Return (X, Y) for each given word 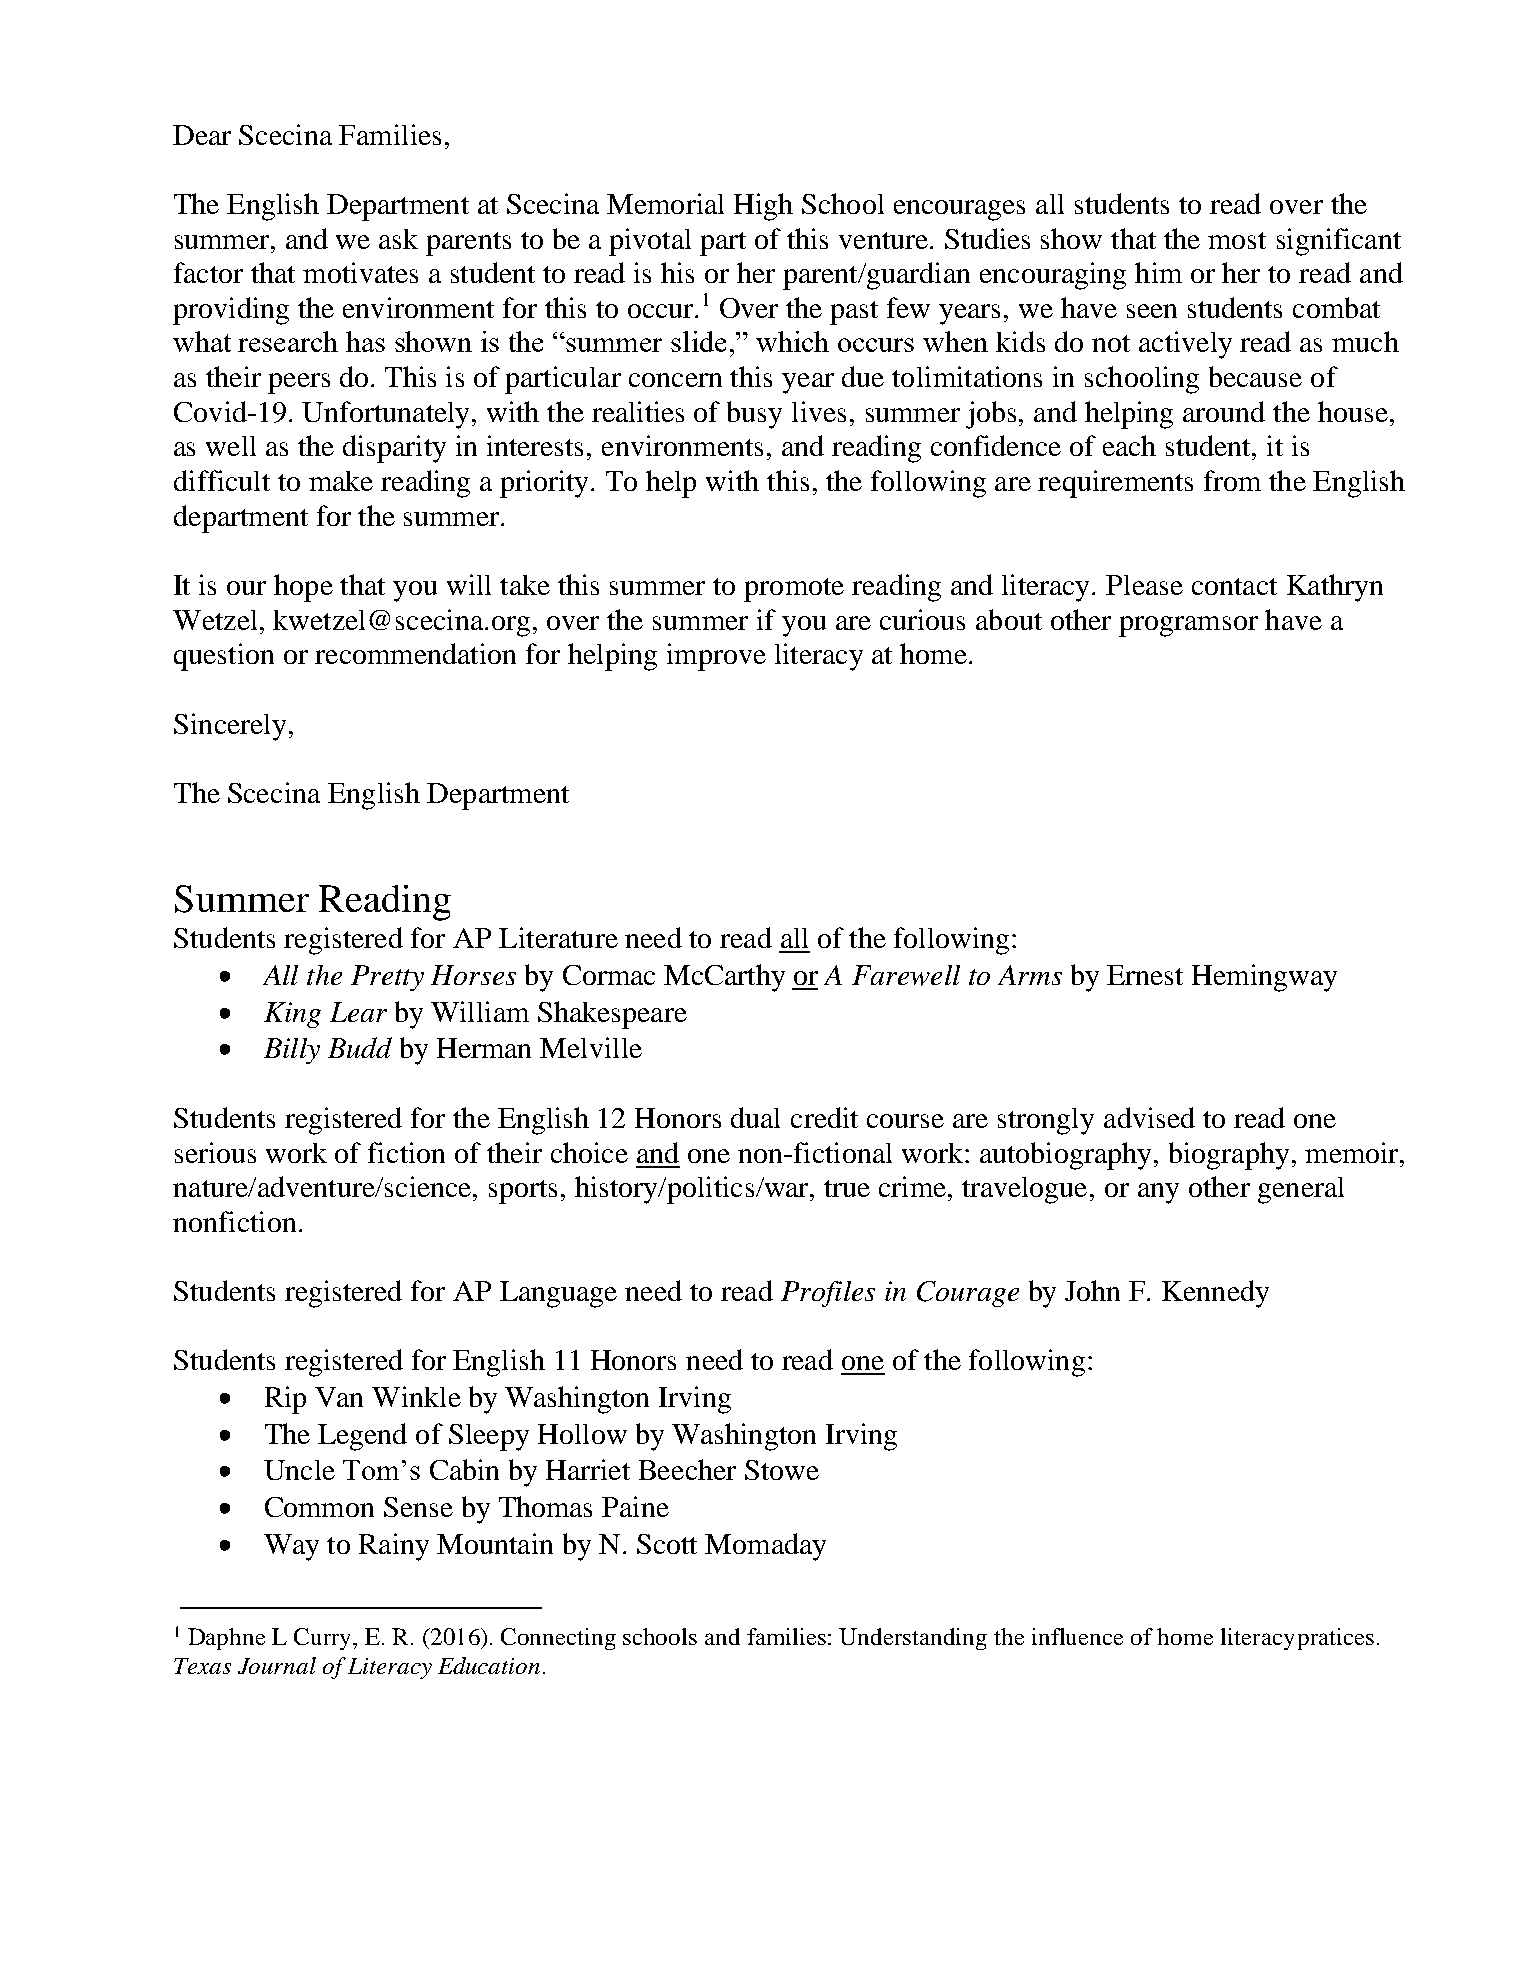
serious (215, 1152)
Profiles (828, 1294)
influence (1077, 1636)
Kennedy (1215, 1294)
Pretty (387, 978)
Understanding (913, 1639)
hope (303, 588)
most (1237, 240)
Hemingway (1264, 978)
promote (794, 590)
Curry (324, 1639)
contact (1234, 586)
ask (398, 239)
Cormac (609, 975)
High (763, 207)
